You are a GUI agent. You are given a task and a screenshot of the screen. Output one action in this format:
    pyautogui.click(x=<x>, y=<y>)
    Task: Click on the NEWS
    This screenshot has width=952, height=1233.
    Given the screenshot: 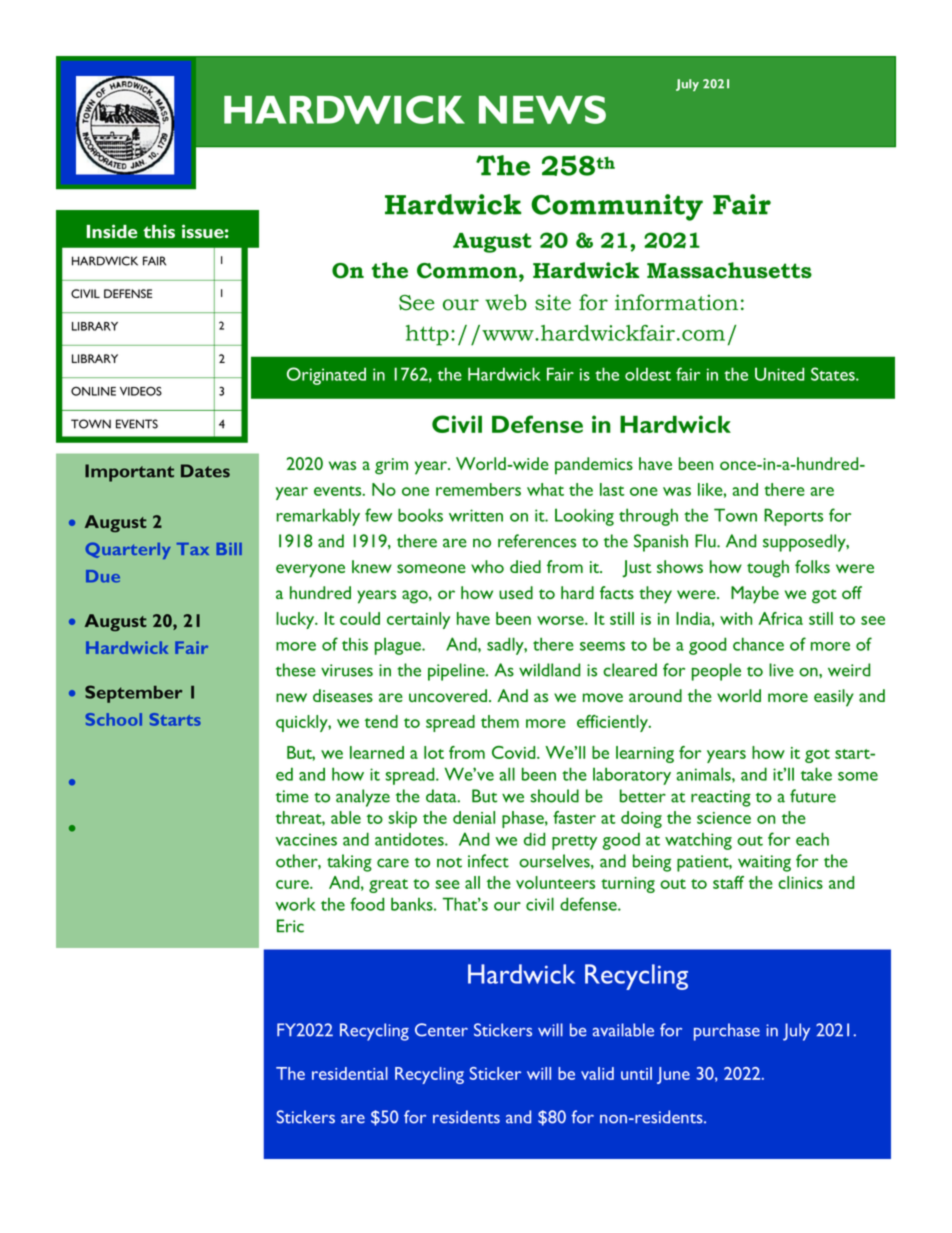 What is the action you would take?
    pyautogui.click(x=542, y=109)
